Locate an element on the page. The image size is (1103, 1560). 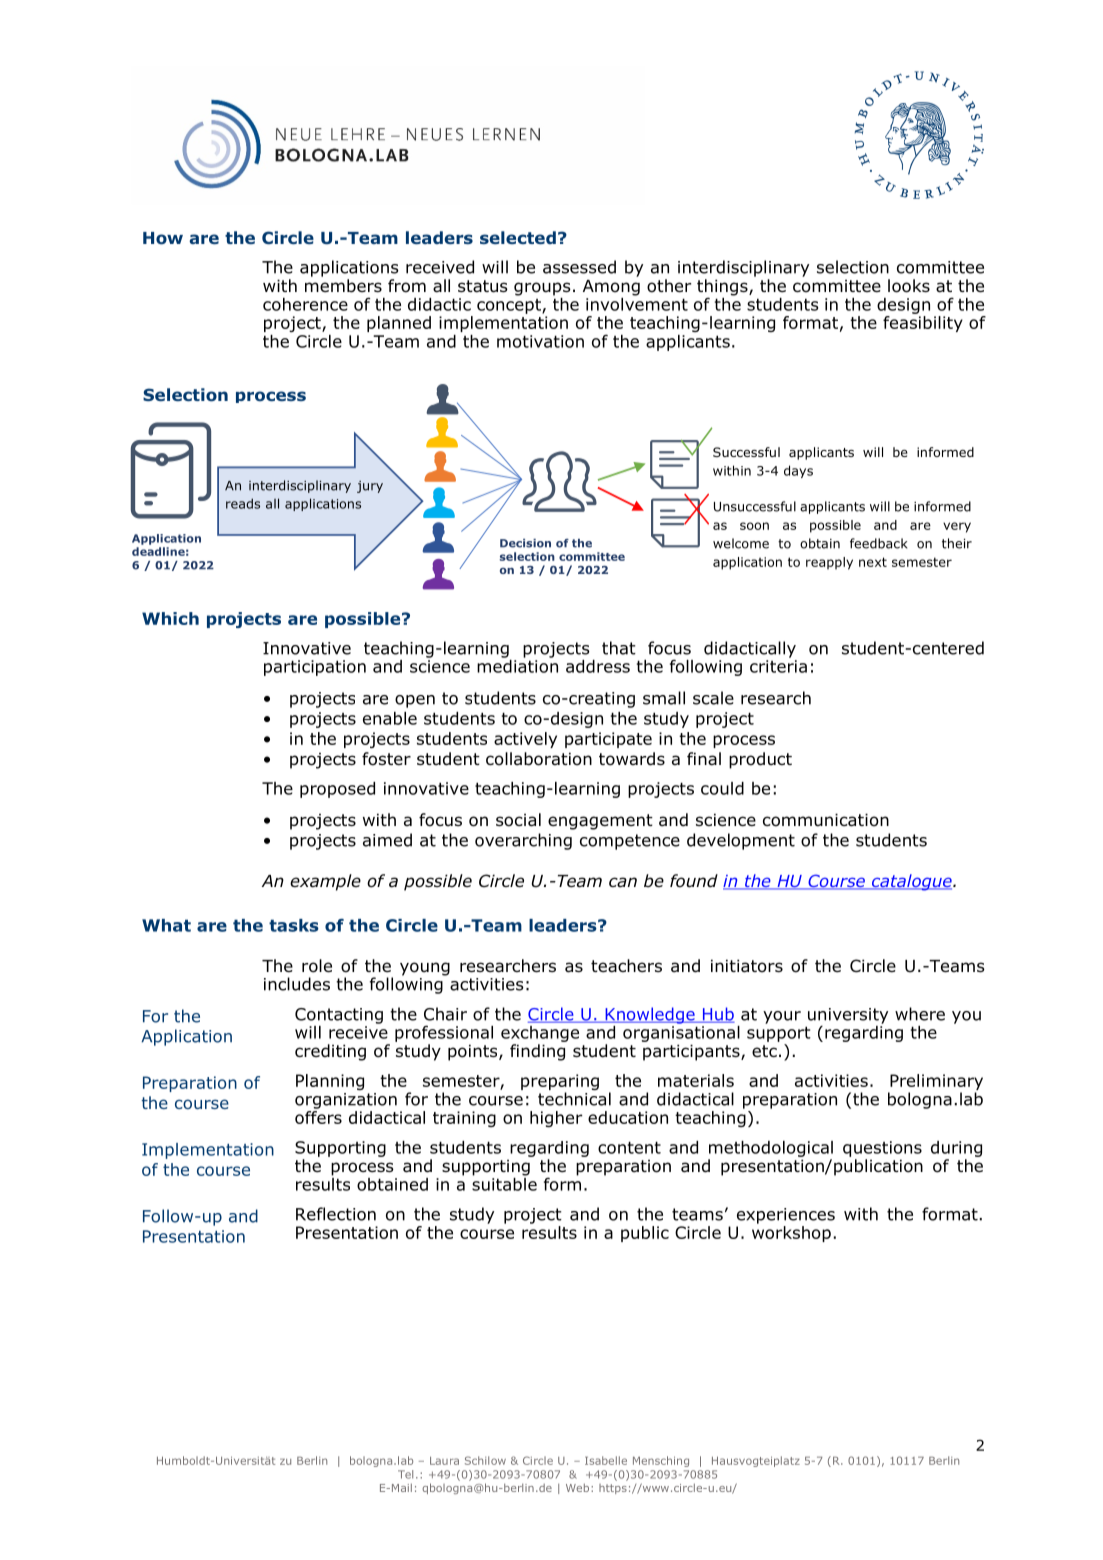
address is located at coordinates (598, 666).
